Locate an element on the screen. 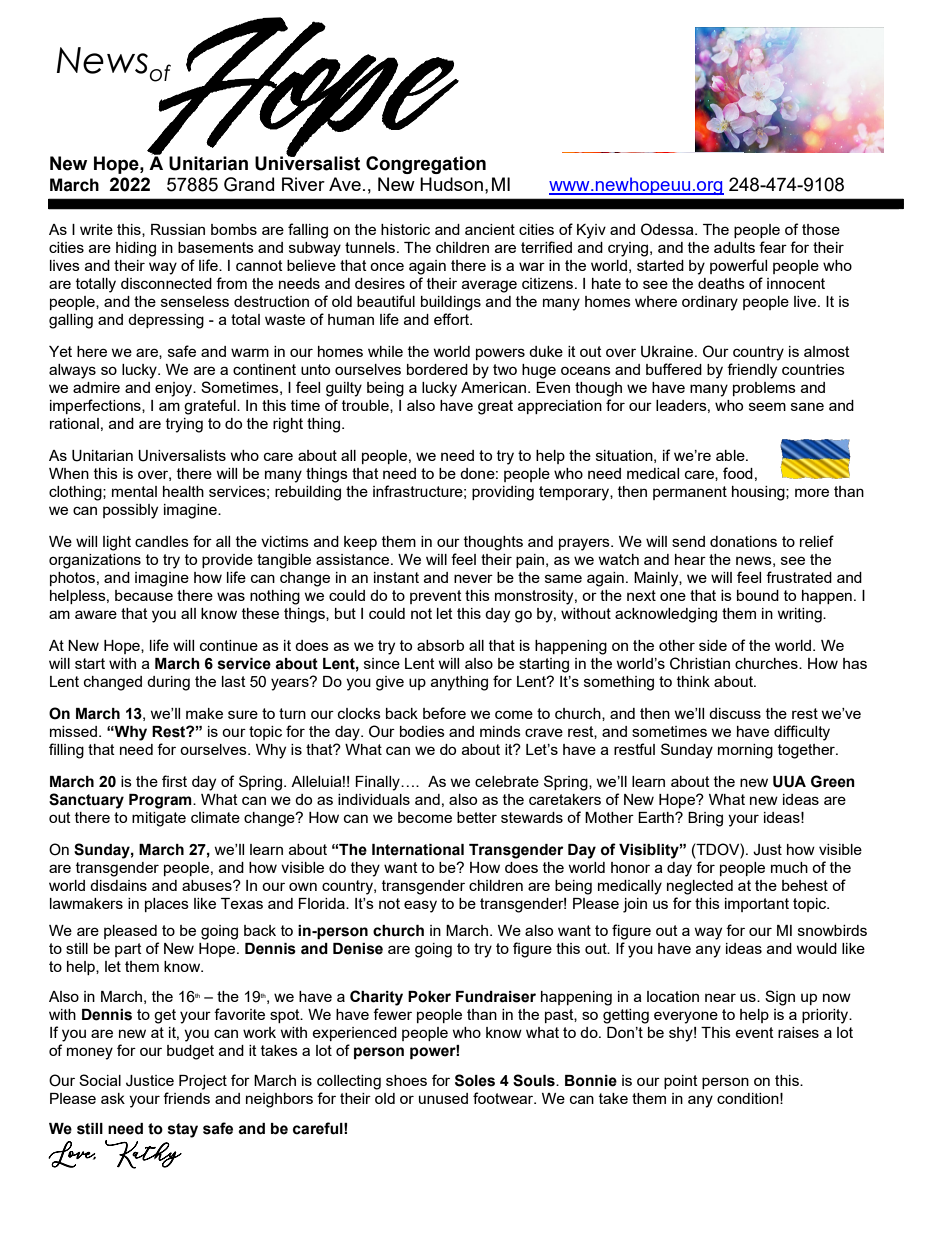 This screenshot has height=1233, width=952. those is located at coordinates (821, 229).
